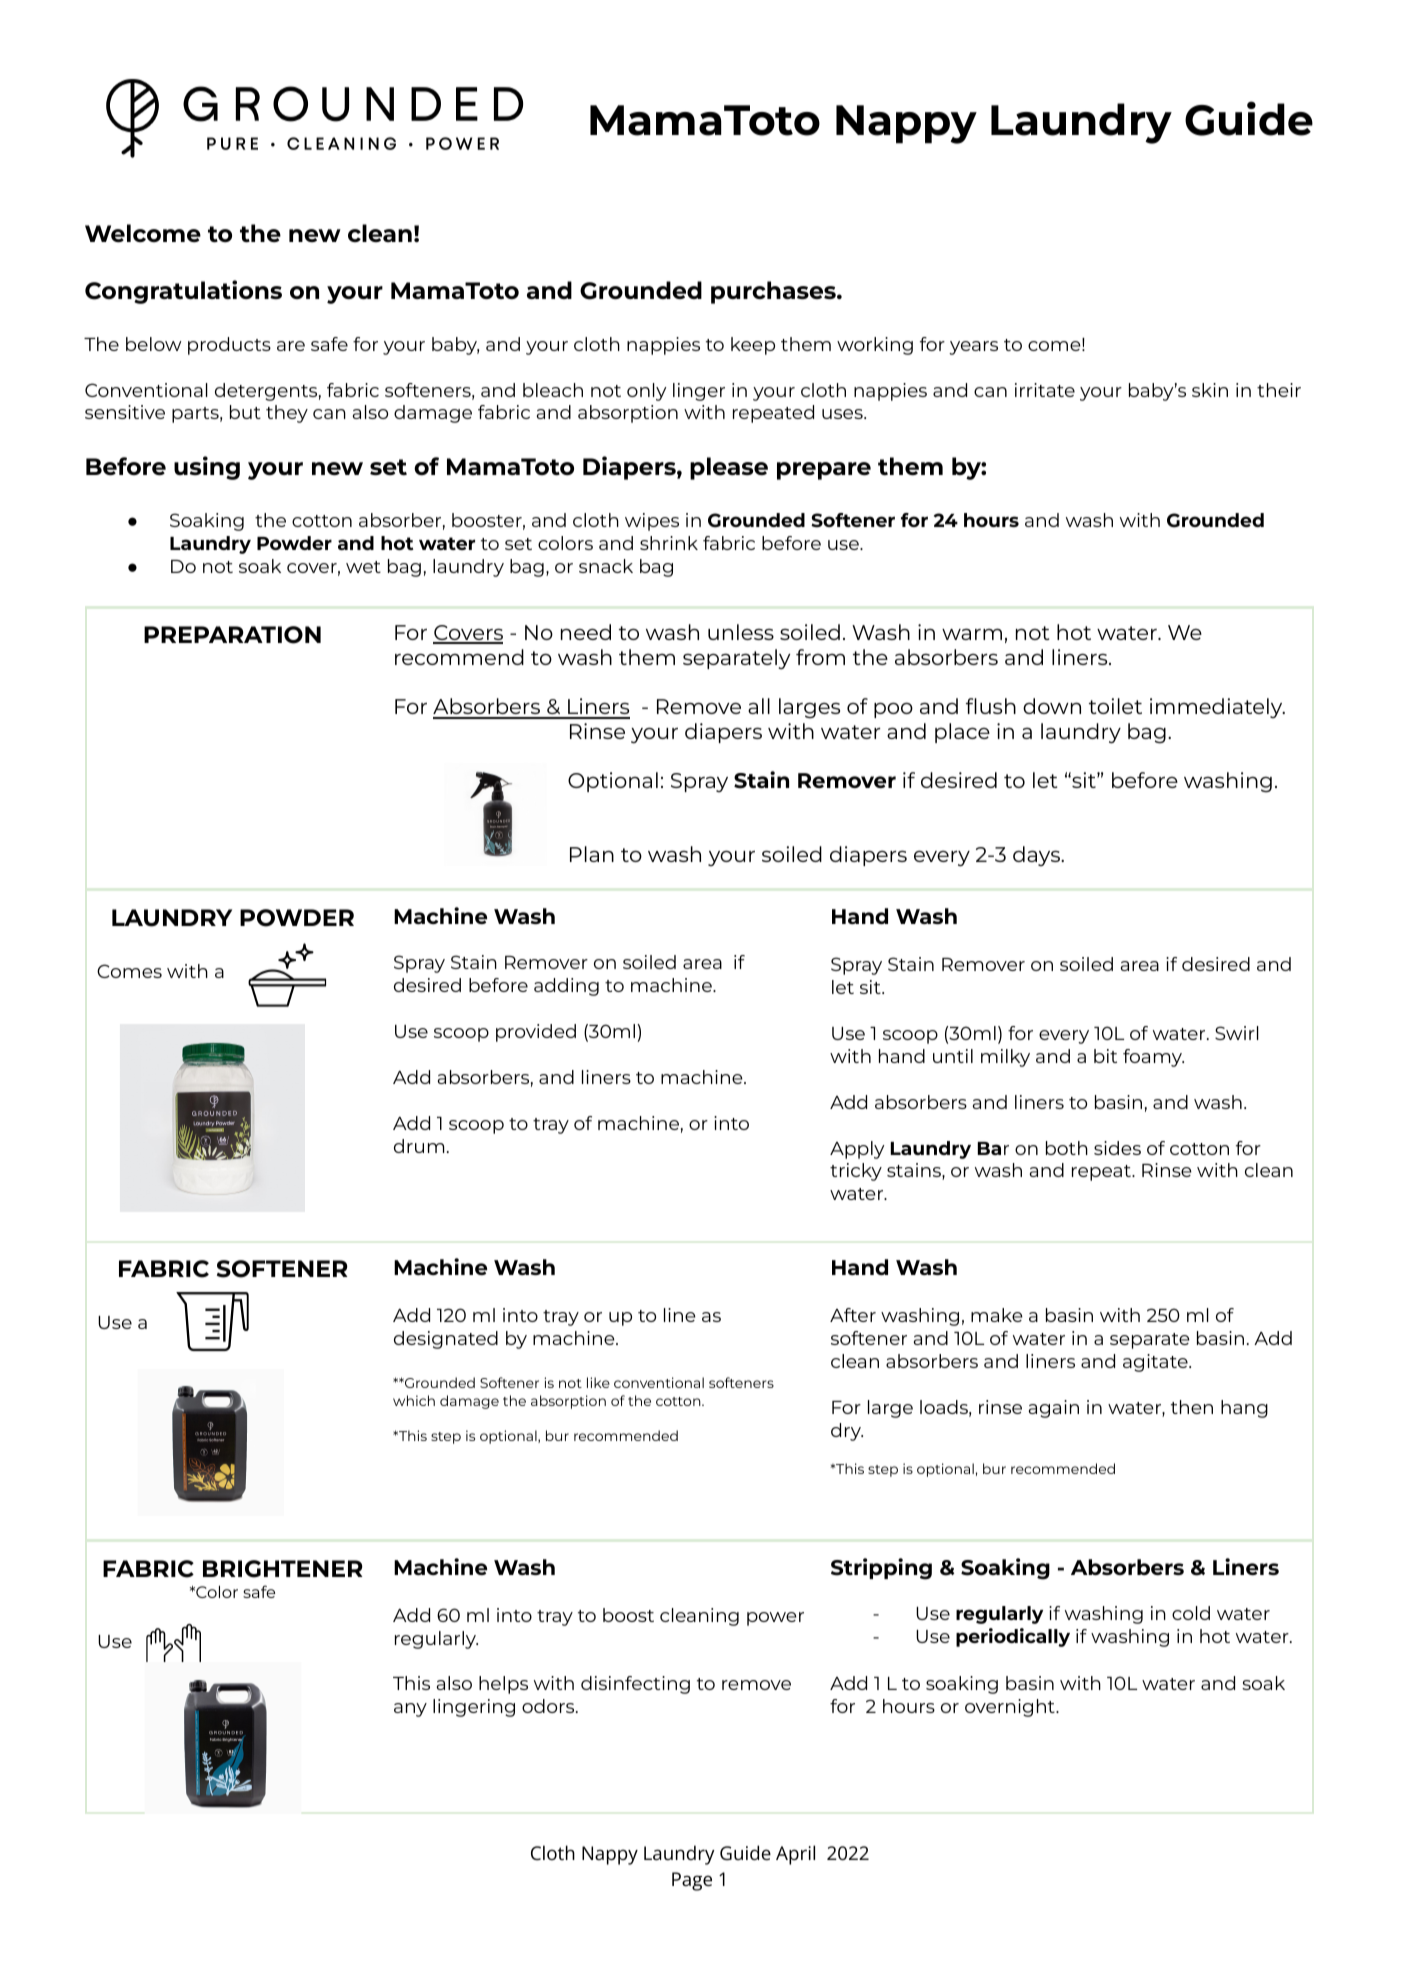  What do you see at coordinates (692, 1881) in the screenshot?
I see `Page` at bounding box center [692, 1881].
